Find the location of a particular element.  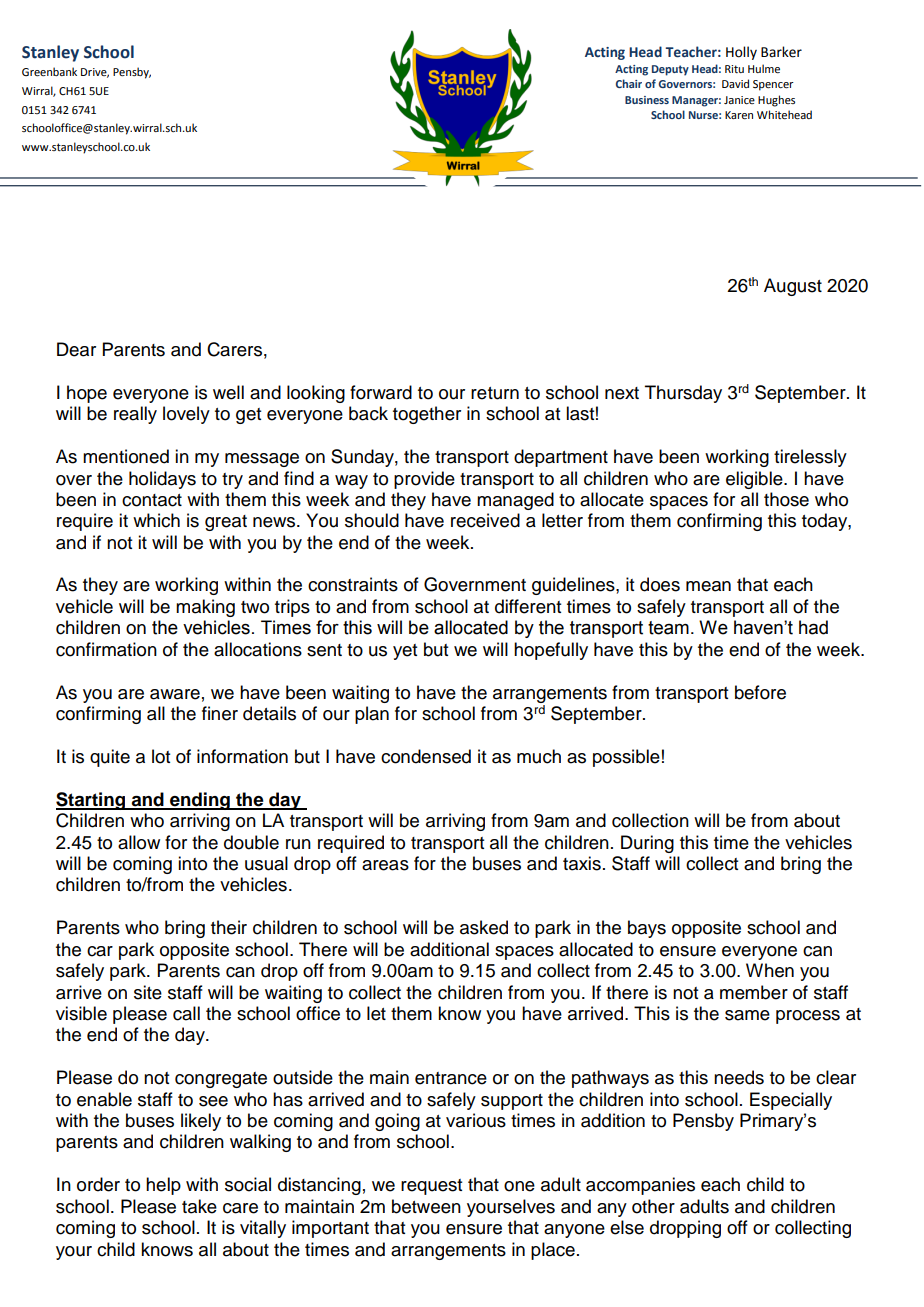

take is located at coordinates (199, 1206).
